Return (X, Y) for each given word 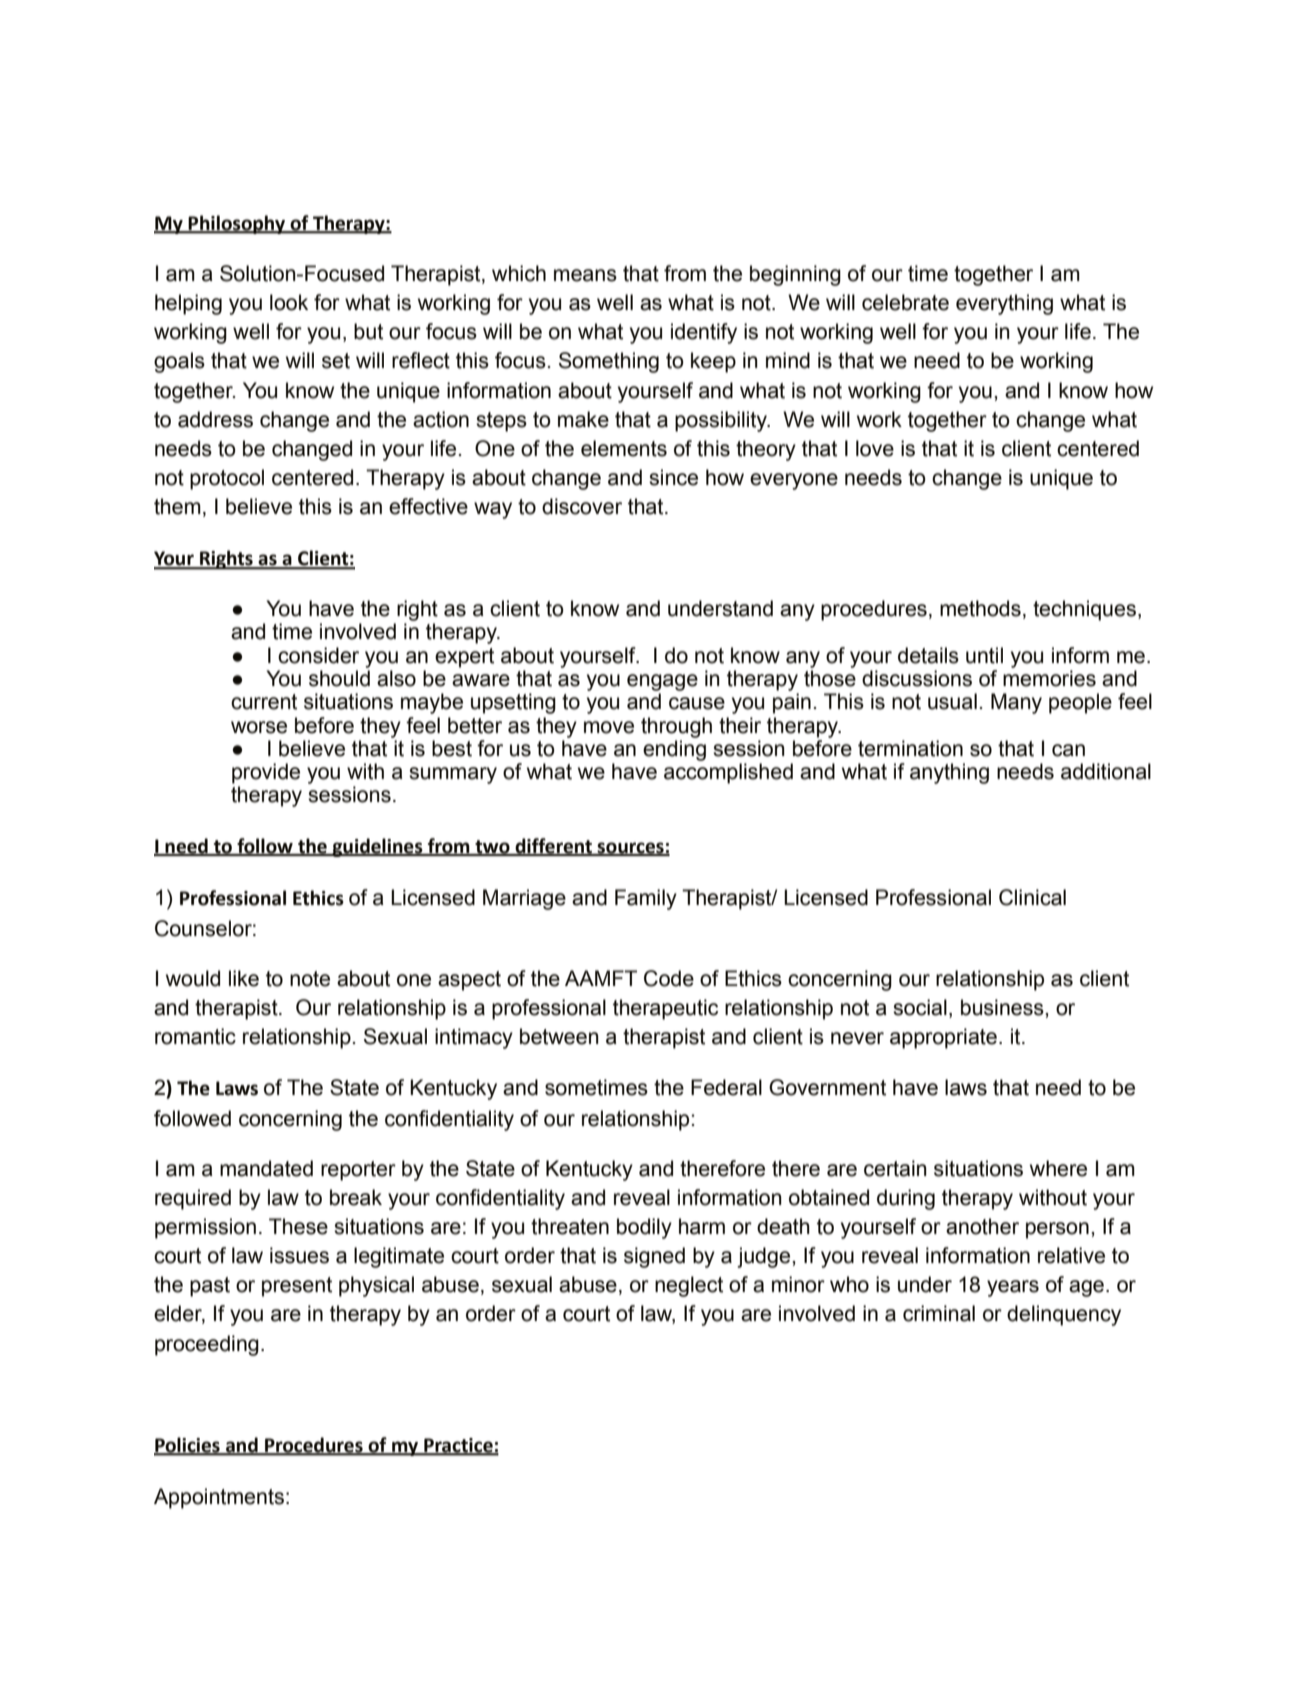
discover (582, 506)
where (1058, 1168)
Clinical (1032, 897)
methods (980, 608)
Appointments (219, 1498)
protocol (227, 479)
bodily (644, 1228)
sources (631, 849)
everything (1004, 304)
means (585, 275)
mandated (266, 1168)
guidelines (377, 847)
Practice (458, 1446)
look (289, 302)
